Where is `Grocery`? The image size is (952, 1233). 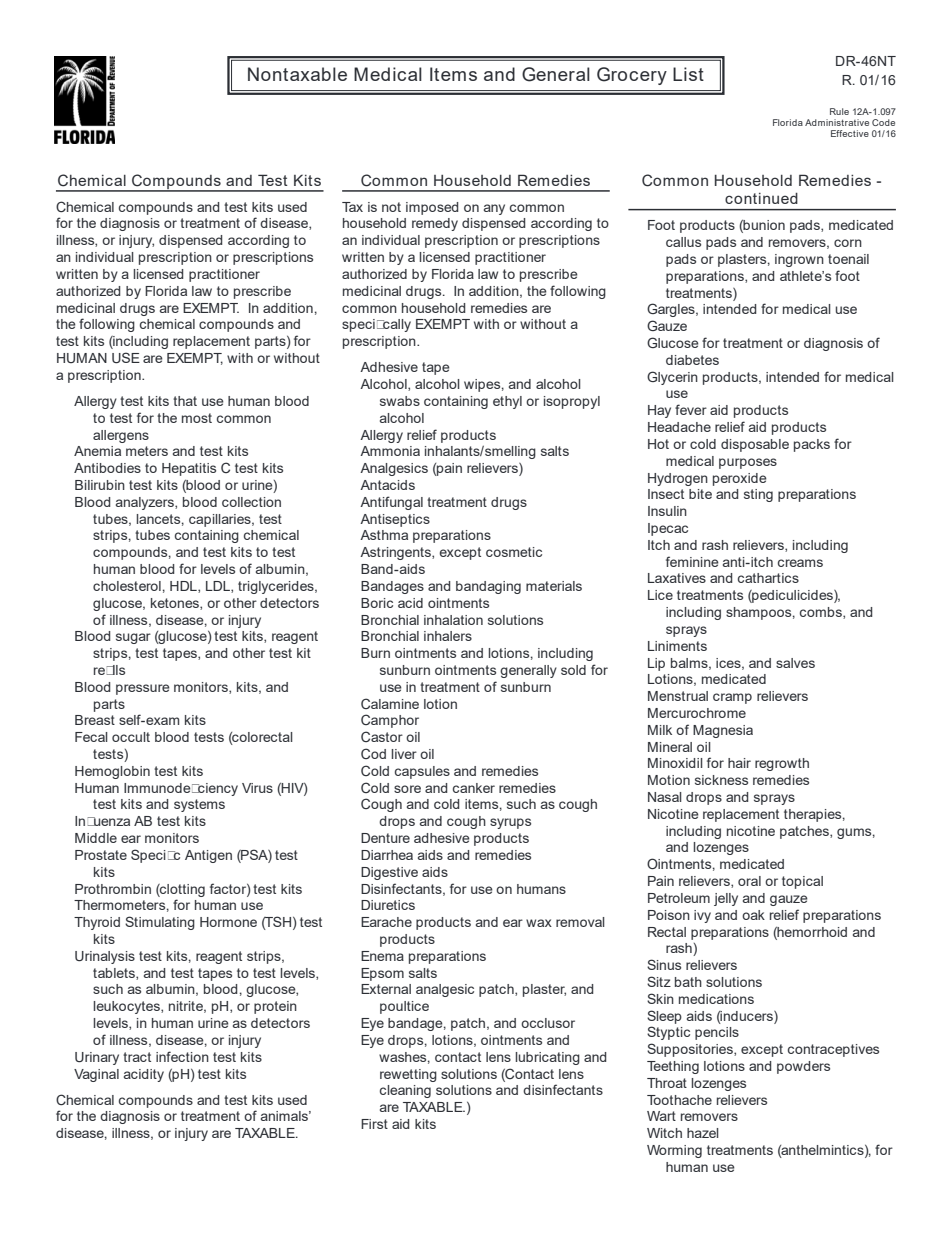
Grocery is located at coordinates (632, 76).
